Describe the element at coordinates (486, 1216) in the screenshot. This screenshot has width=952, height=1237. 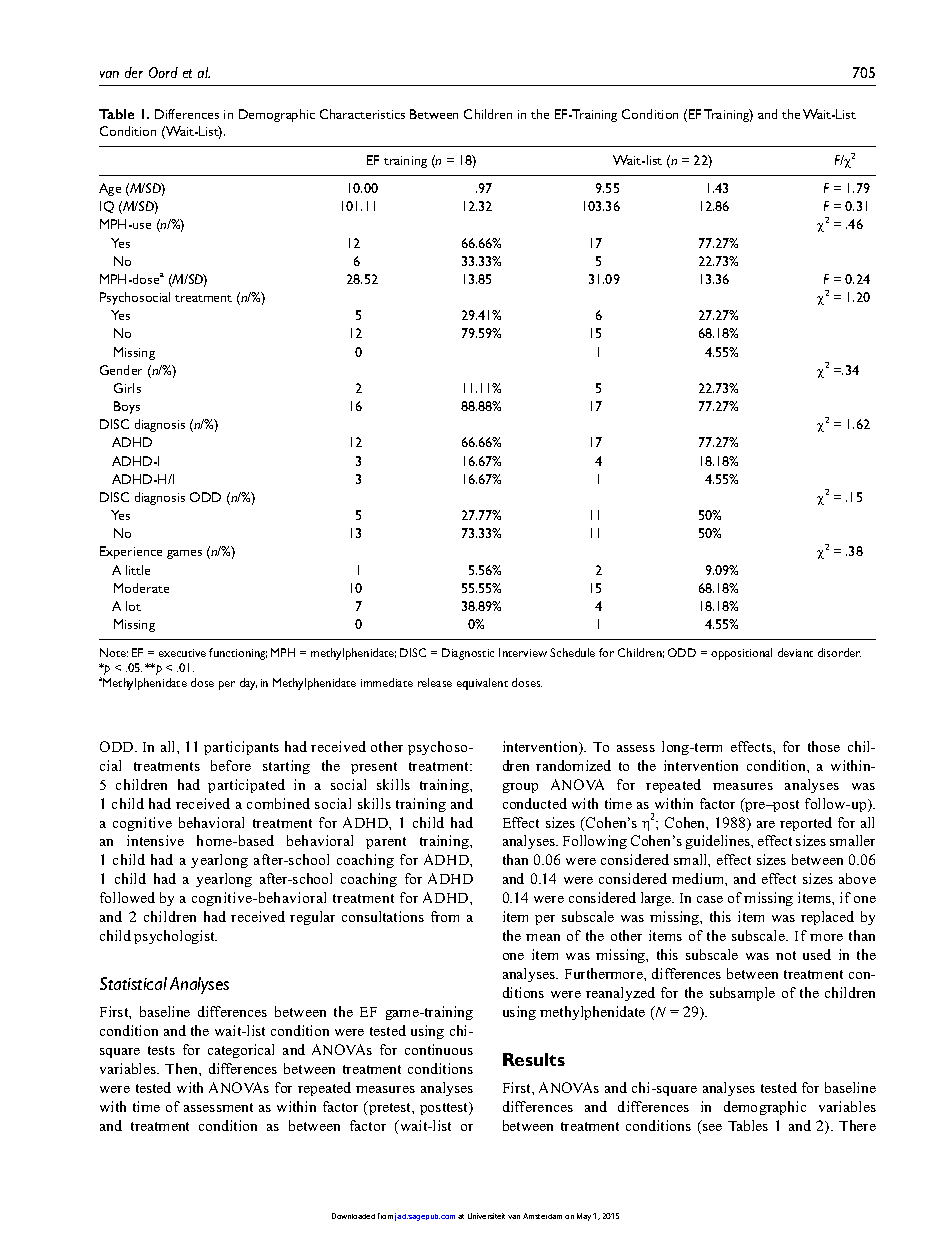
I see `Universiteit` at that location.
